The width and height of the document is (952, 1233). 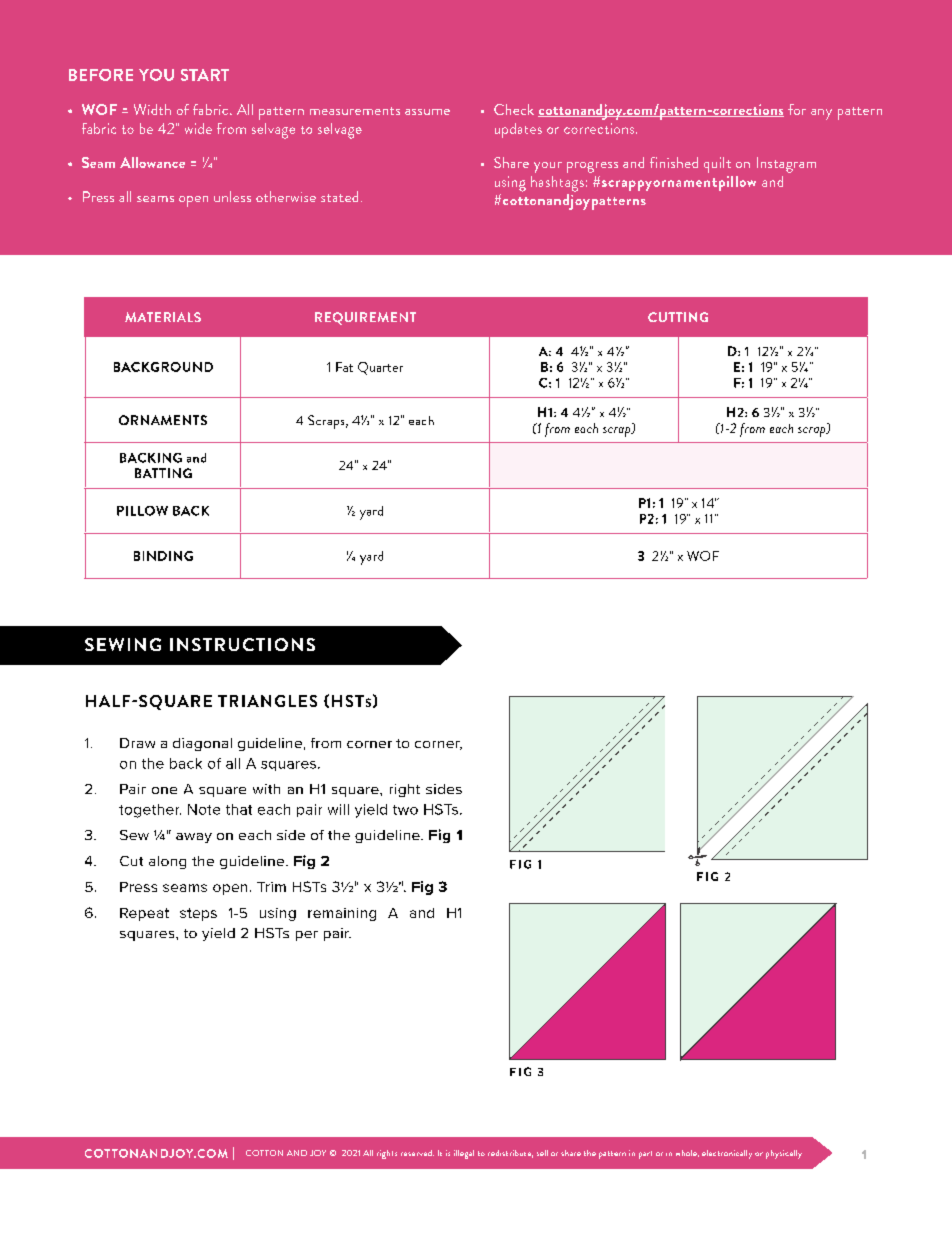 I want to click on illegal, so click(x=464, y=1154).
